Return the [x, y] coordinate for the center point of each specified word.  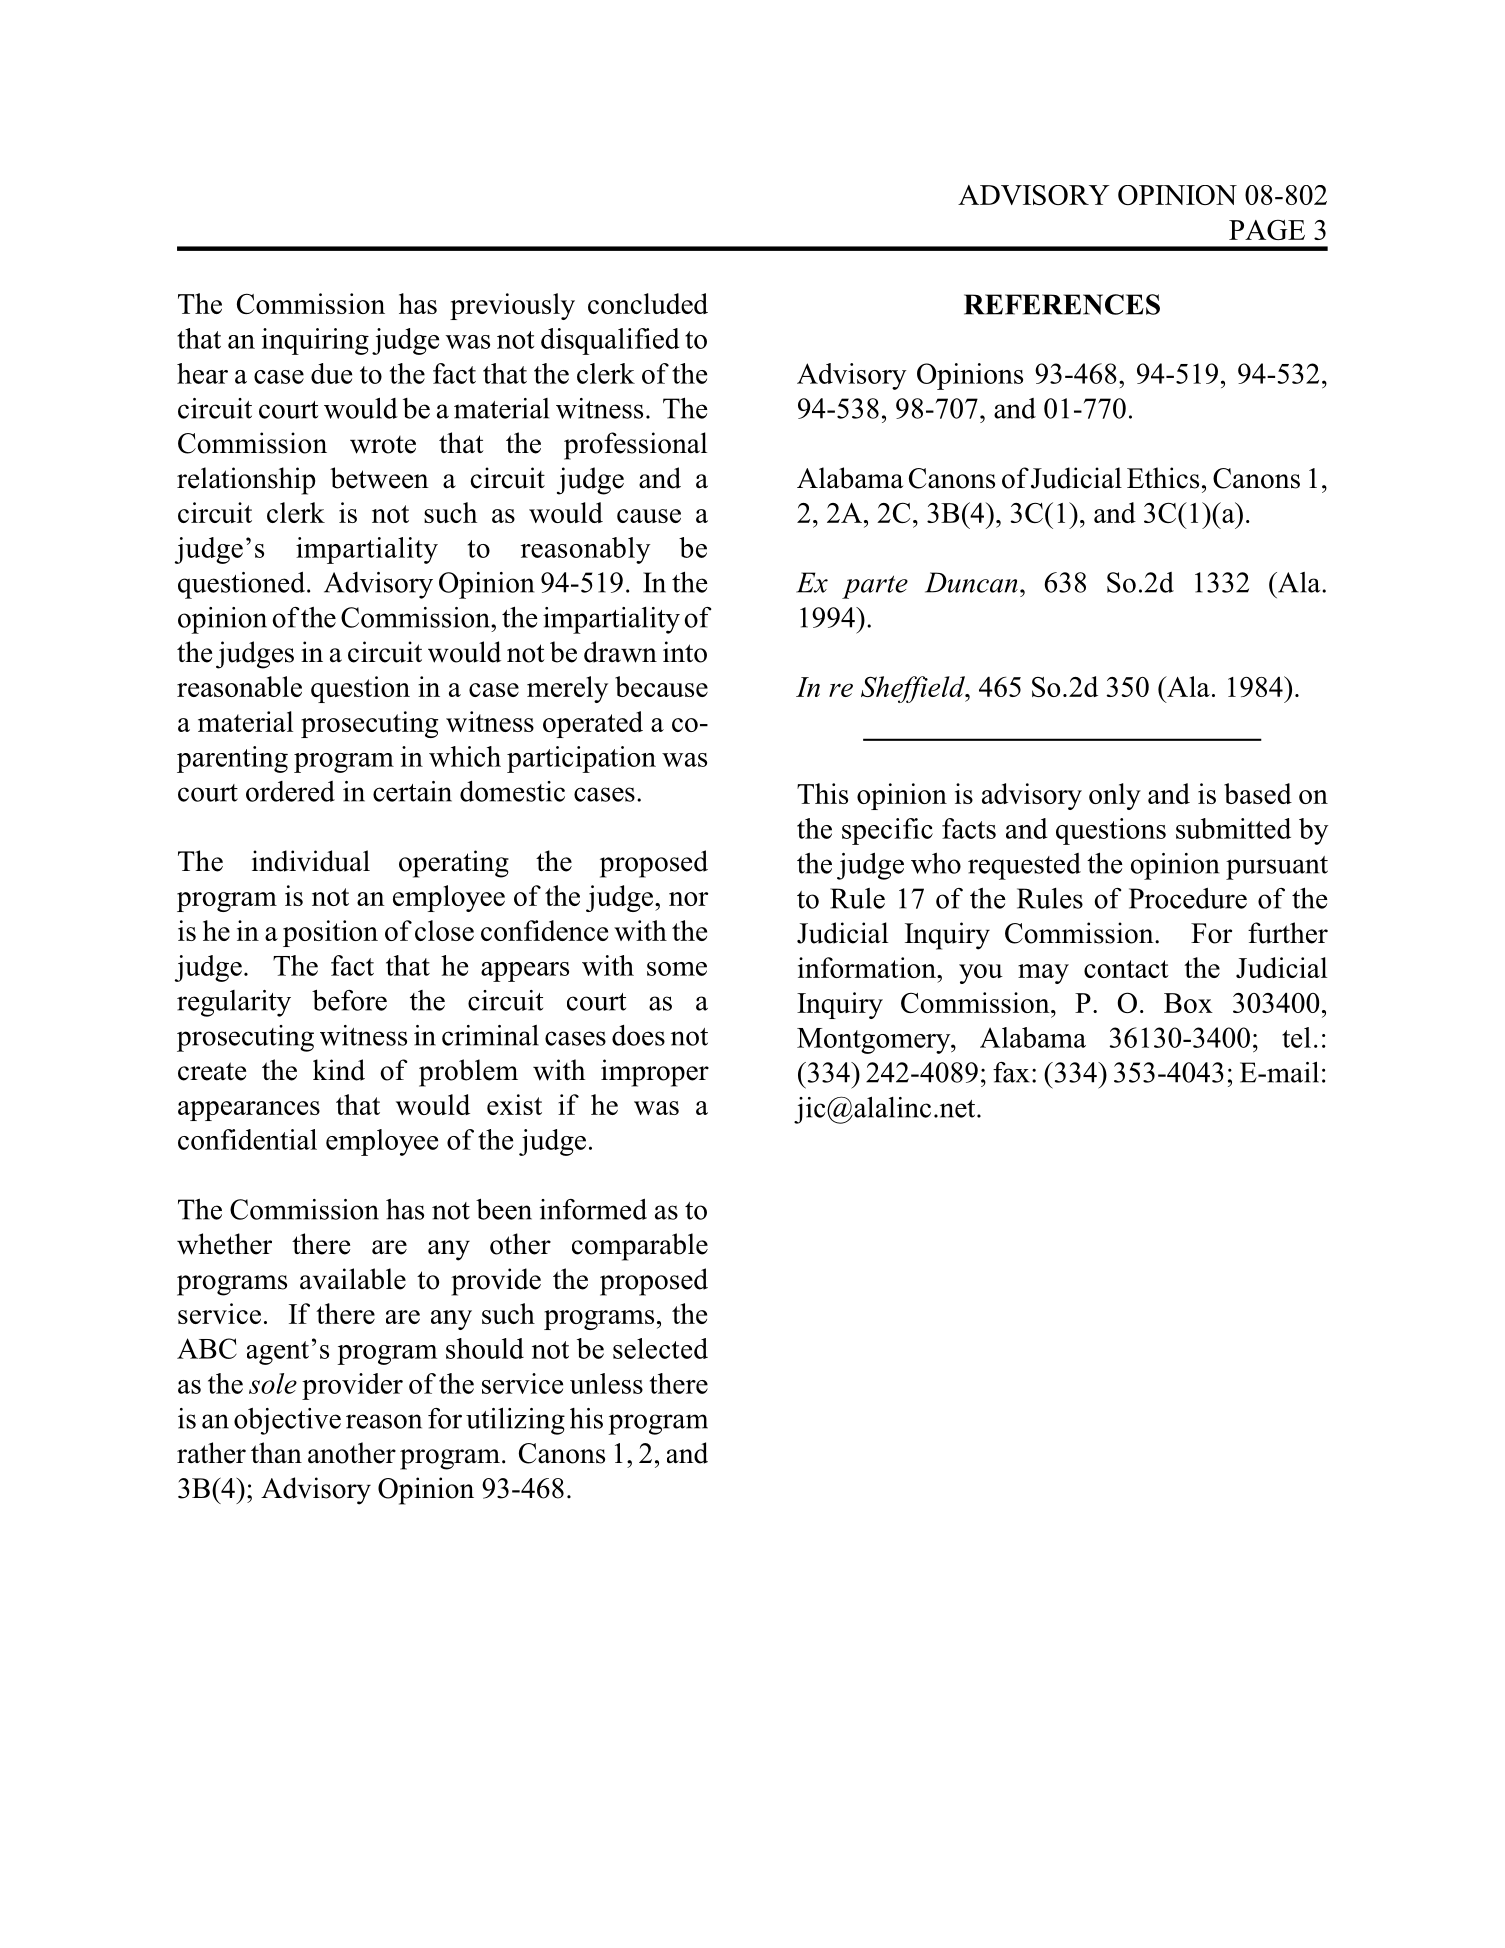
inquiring [315, 341]
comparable [640, 1247]
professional [635, 446]
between [379, 478]
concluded [648, 303]
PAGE [1267, 230]
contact [1126, 969]
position [330, 933]
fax [1011, 1072]
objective [287, 1421]
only [1115, 796]
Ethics [1163, 478]
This [822, 793]
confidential [247, 1139]
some [677, 969]
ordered [290, 791]
